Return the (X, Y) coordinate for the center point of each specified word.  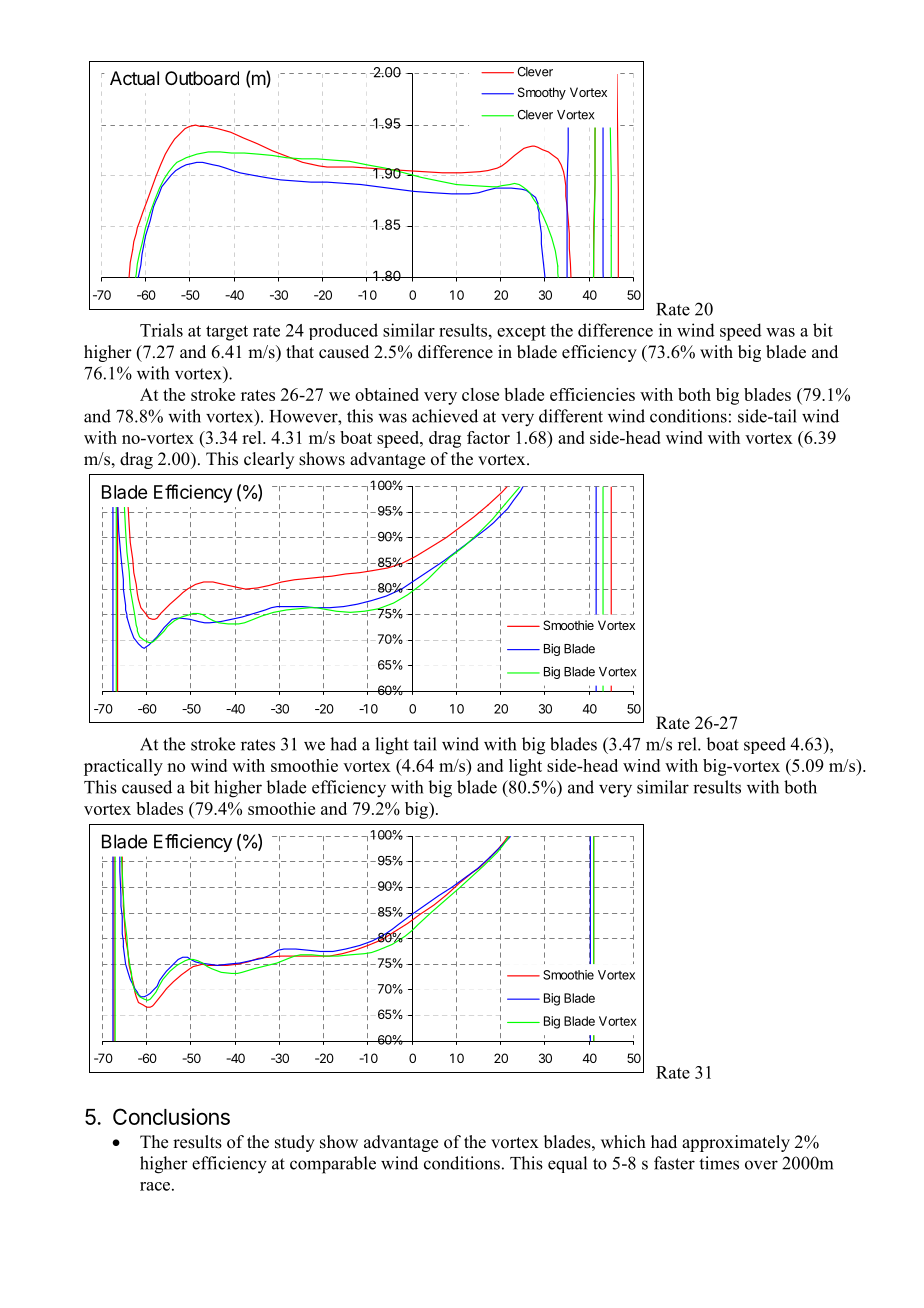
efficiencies (592, 394)
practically (123, 767)
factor (488, 437)
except (521, 333)
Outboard (202, 78)
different (571, 416)
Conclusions (171, 1116)
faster (674, 1163)
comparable (333, 1165)
